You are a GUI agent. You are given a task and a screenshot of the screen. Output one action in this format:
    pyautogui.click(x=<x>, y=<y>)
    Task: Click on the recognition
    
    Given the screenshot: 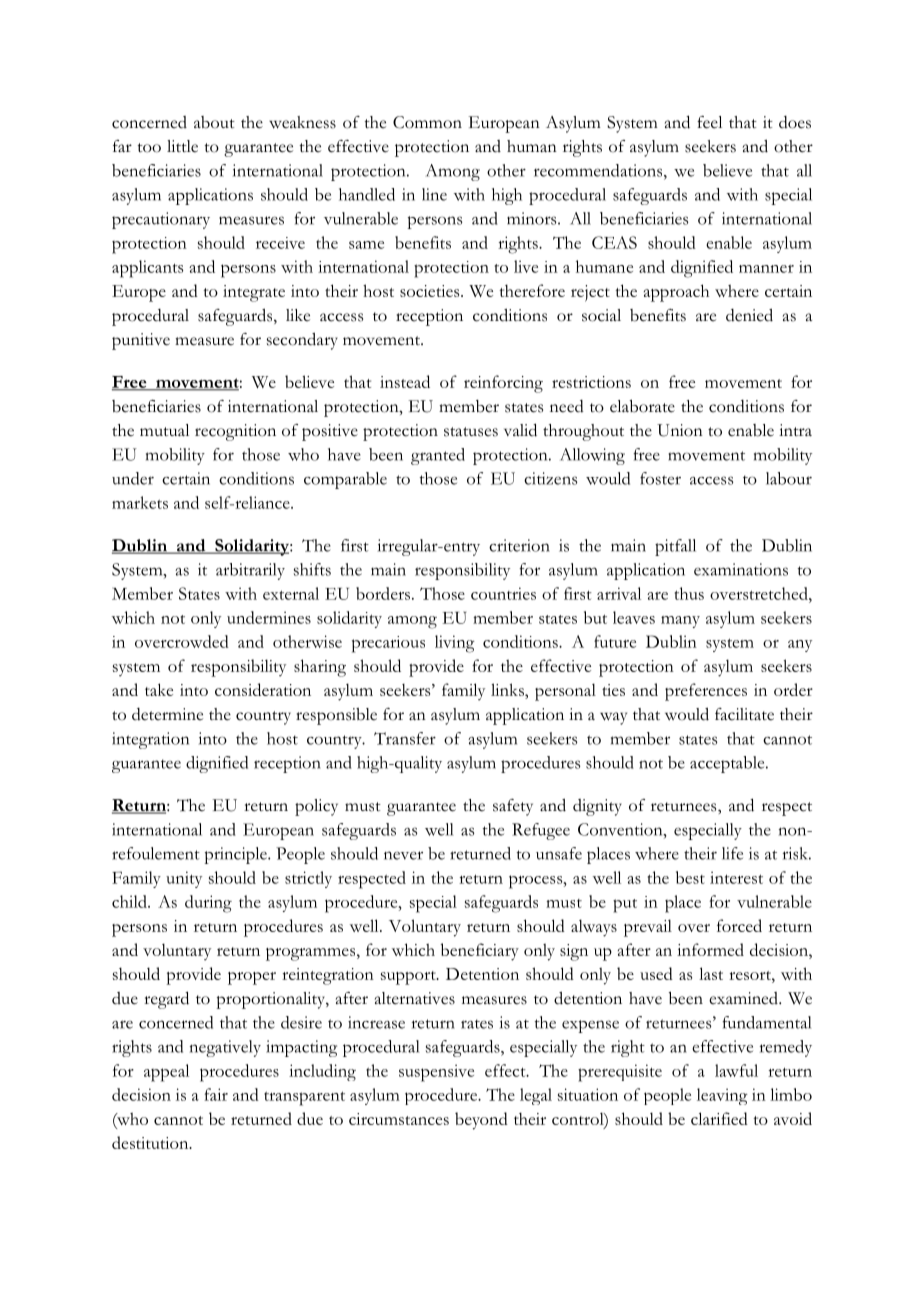 What is the action you would take?
    pyautogui.click(x=235, y=432)
